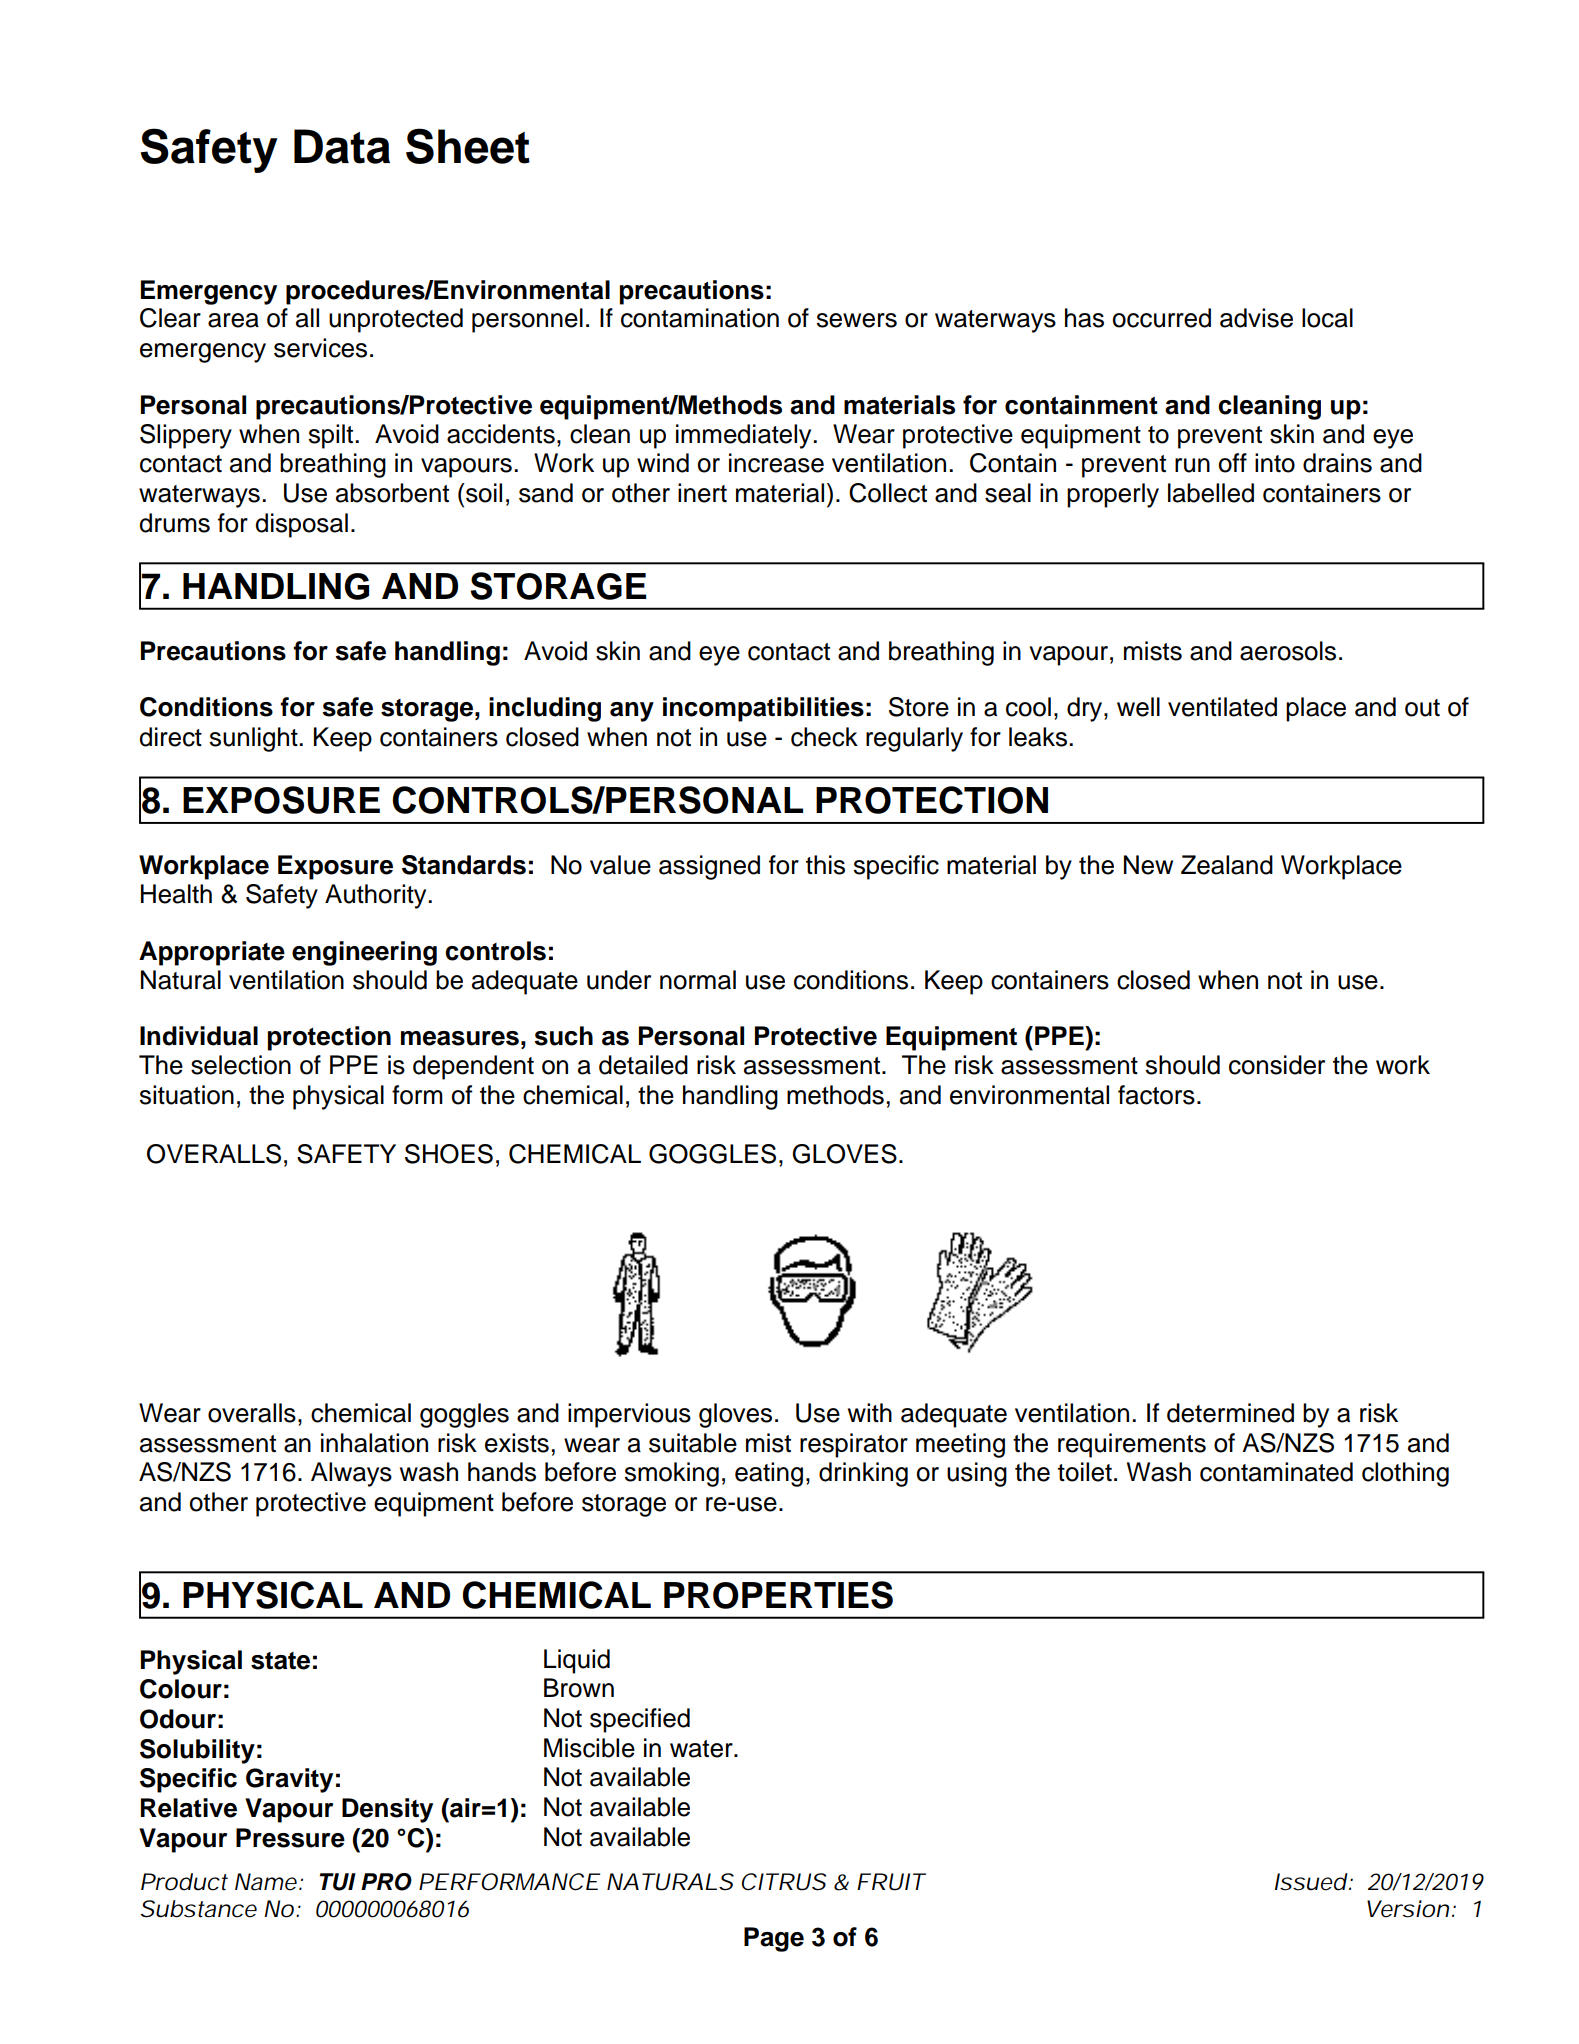  What do you see at coordinates (1256, 318) in the screenshot?
I see `advise` at bounding box center [1256, 318].
